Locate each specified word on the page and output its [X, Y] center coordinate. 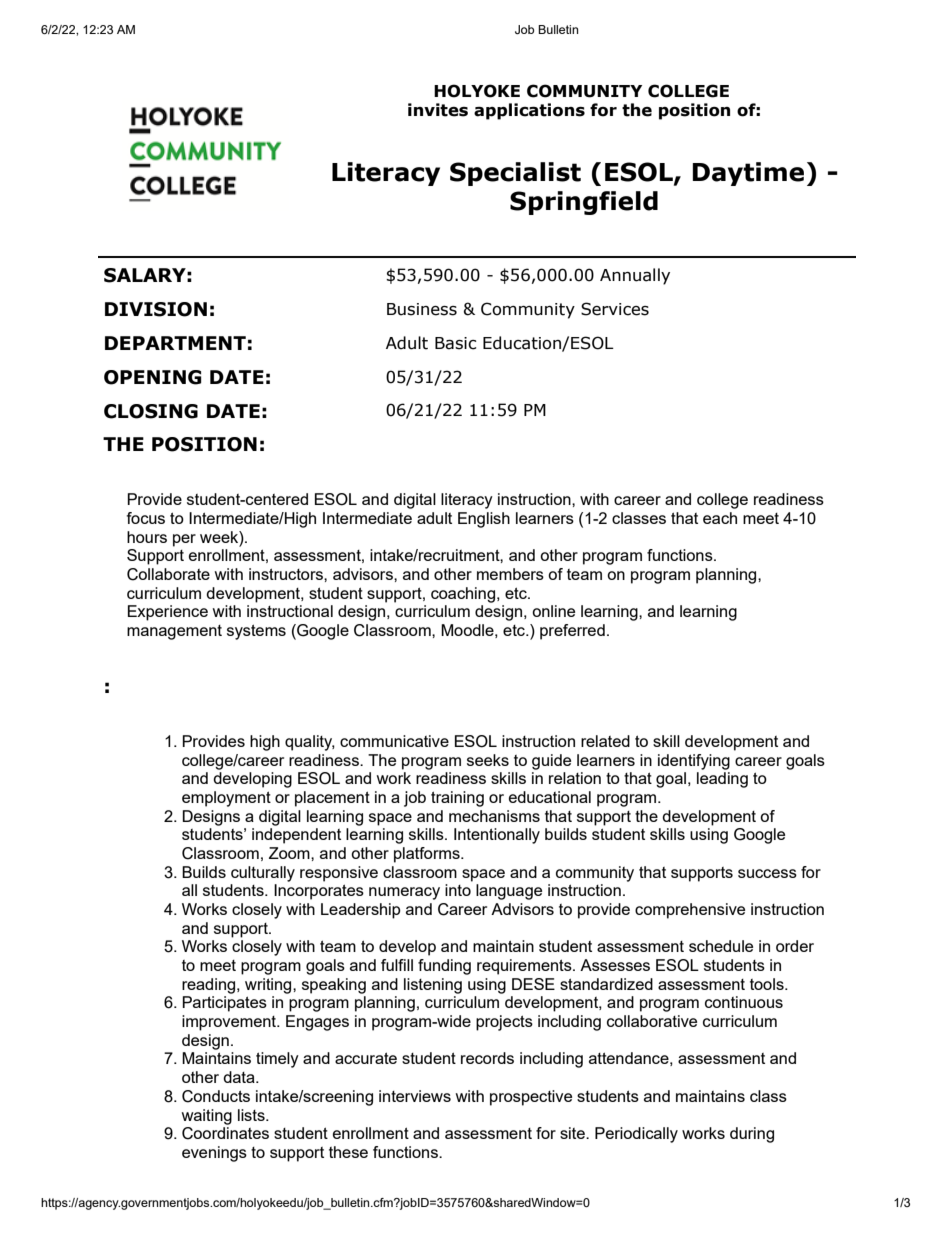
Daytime [748, 174]
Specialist [515, 174]
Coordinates [225, 1133]
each [720, 518]
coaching [463, 595]
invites [438, 110]
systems [256, 632]
